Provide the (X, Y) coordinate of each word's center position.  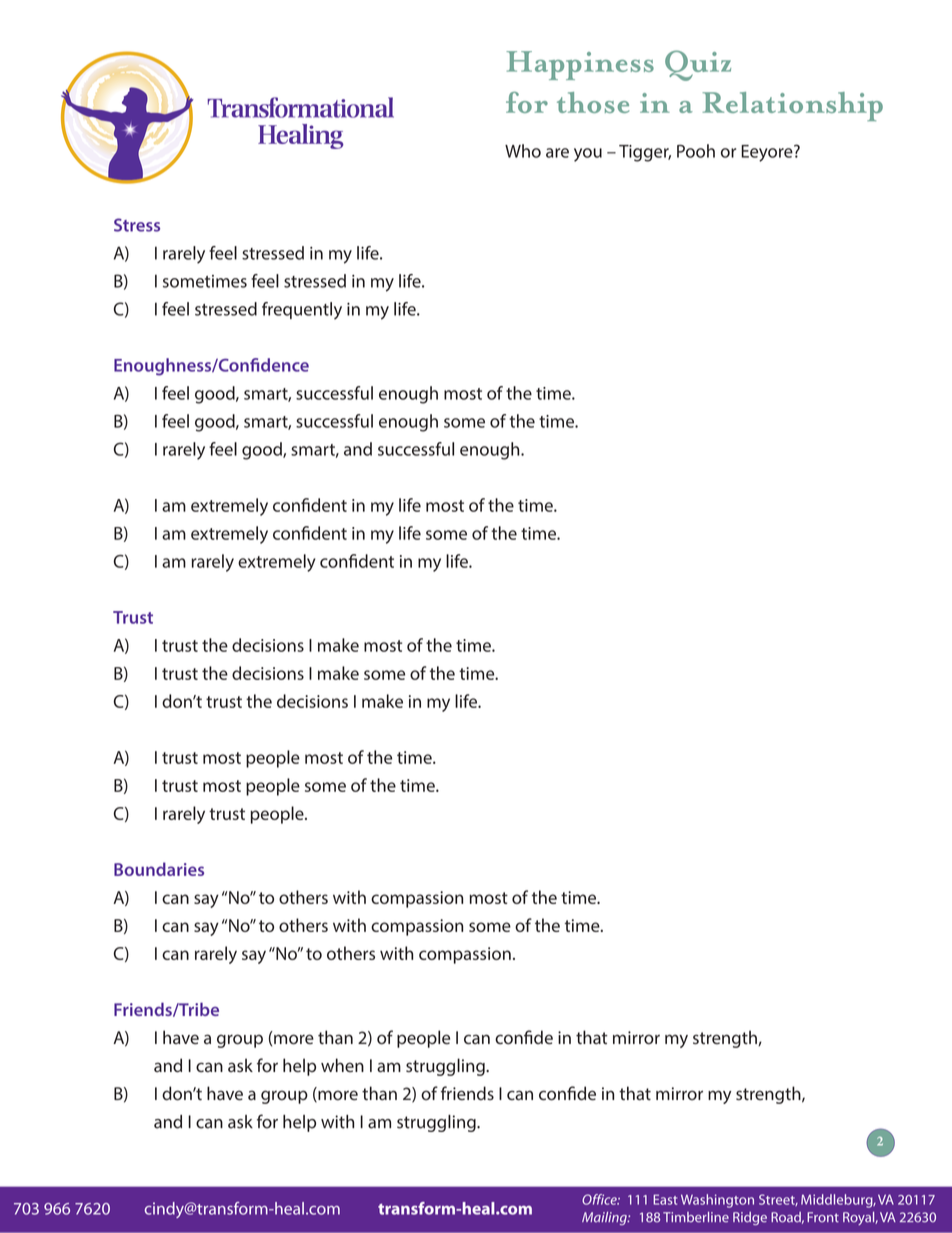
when (342, 1065)
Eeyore (768, 153)
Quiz (698, 65)
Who (523, 151)
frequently (302, 311)
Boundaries (159, 869)
